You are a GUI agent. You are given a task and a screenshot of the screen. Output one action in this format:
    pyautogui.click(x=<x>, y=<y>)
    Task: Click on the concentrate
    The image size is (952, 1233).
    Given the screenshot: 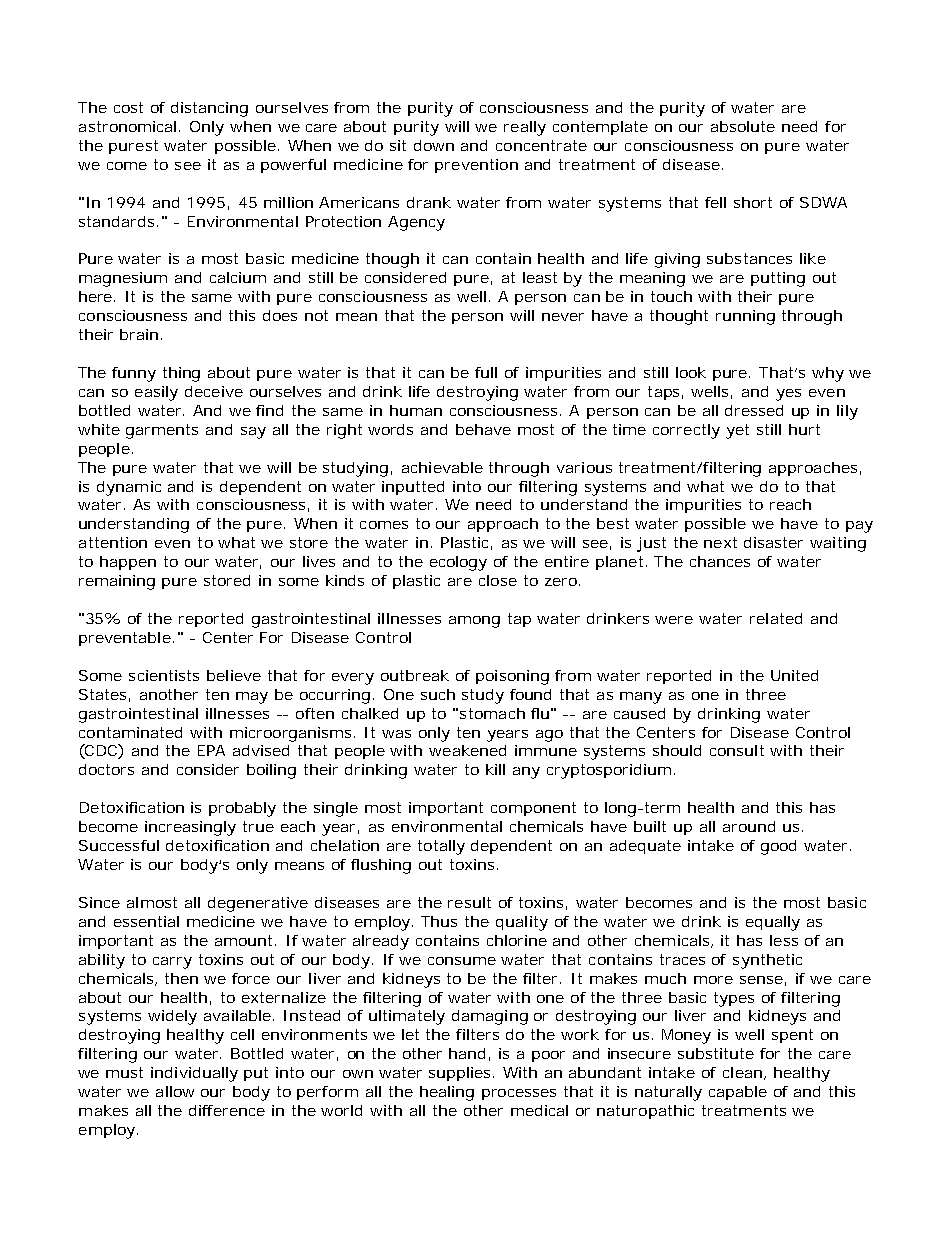 What is the action you would take?
    pyautogui.click(x=541, y=145)
